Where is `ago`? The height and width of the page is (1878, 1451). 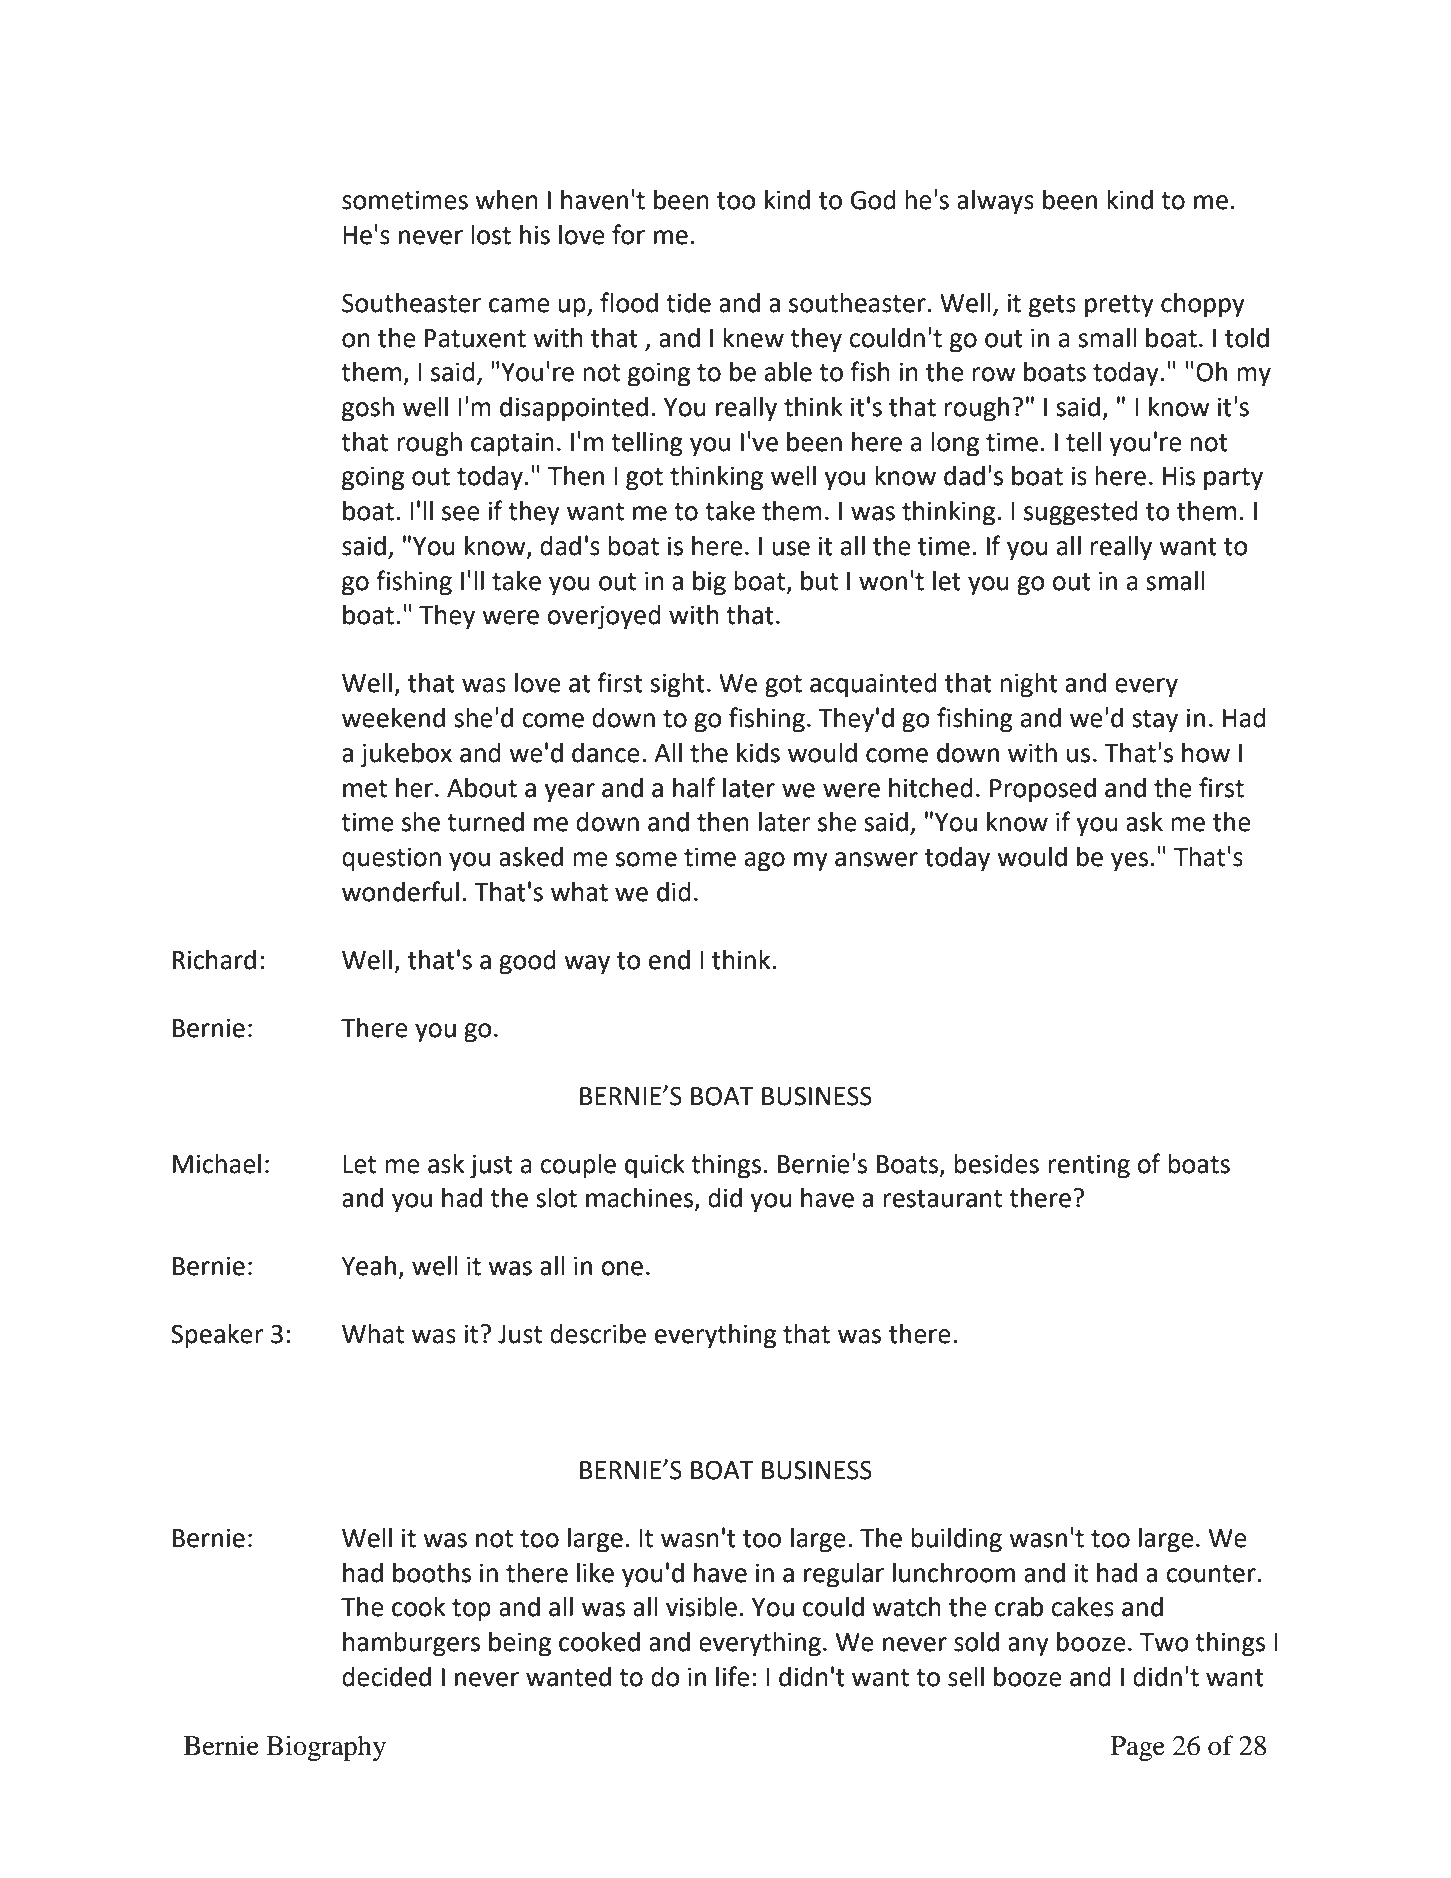
ago is located at coordinates (765, 862).
